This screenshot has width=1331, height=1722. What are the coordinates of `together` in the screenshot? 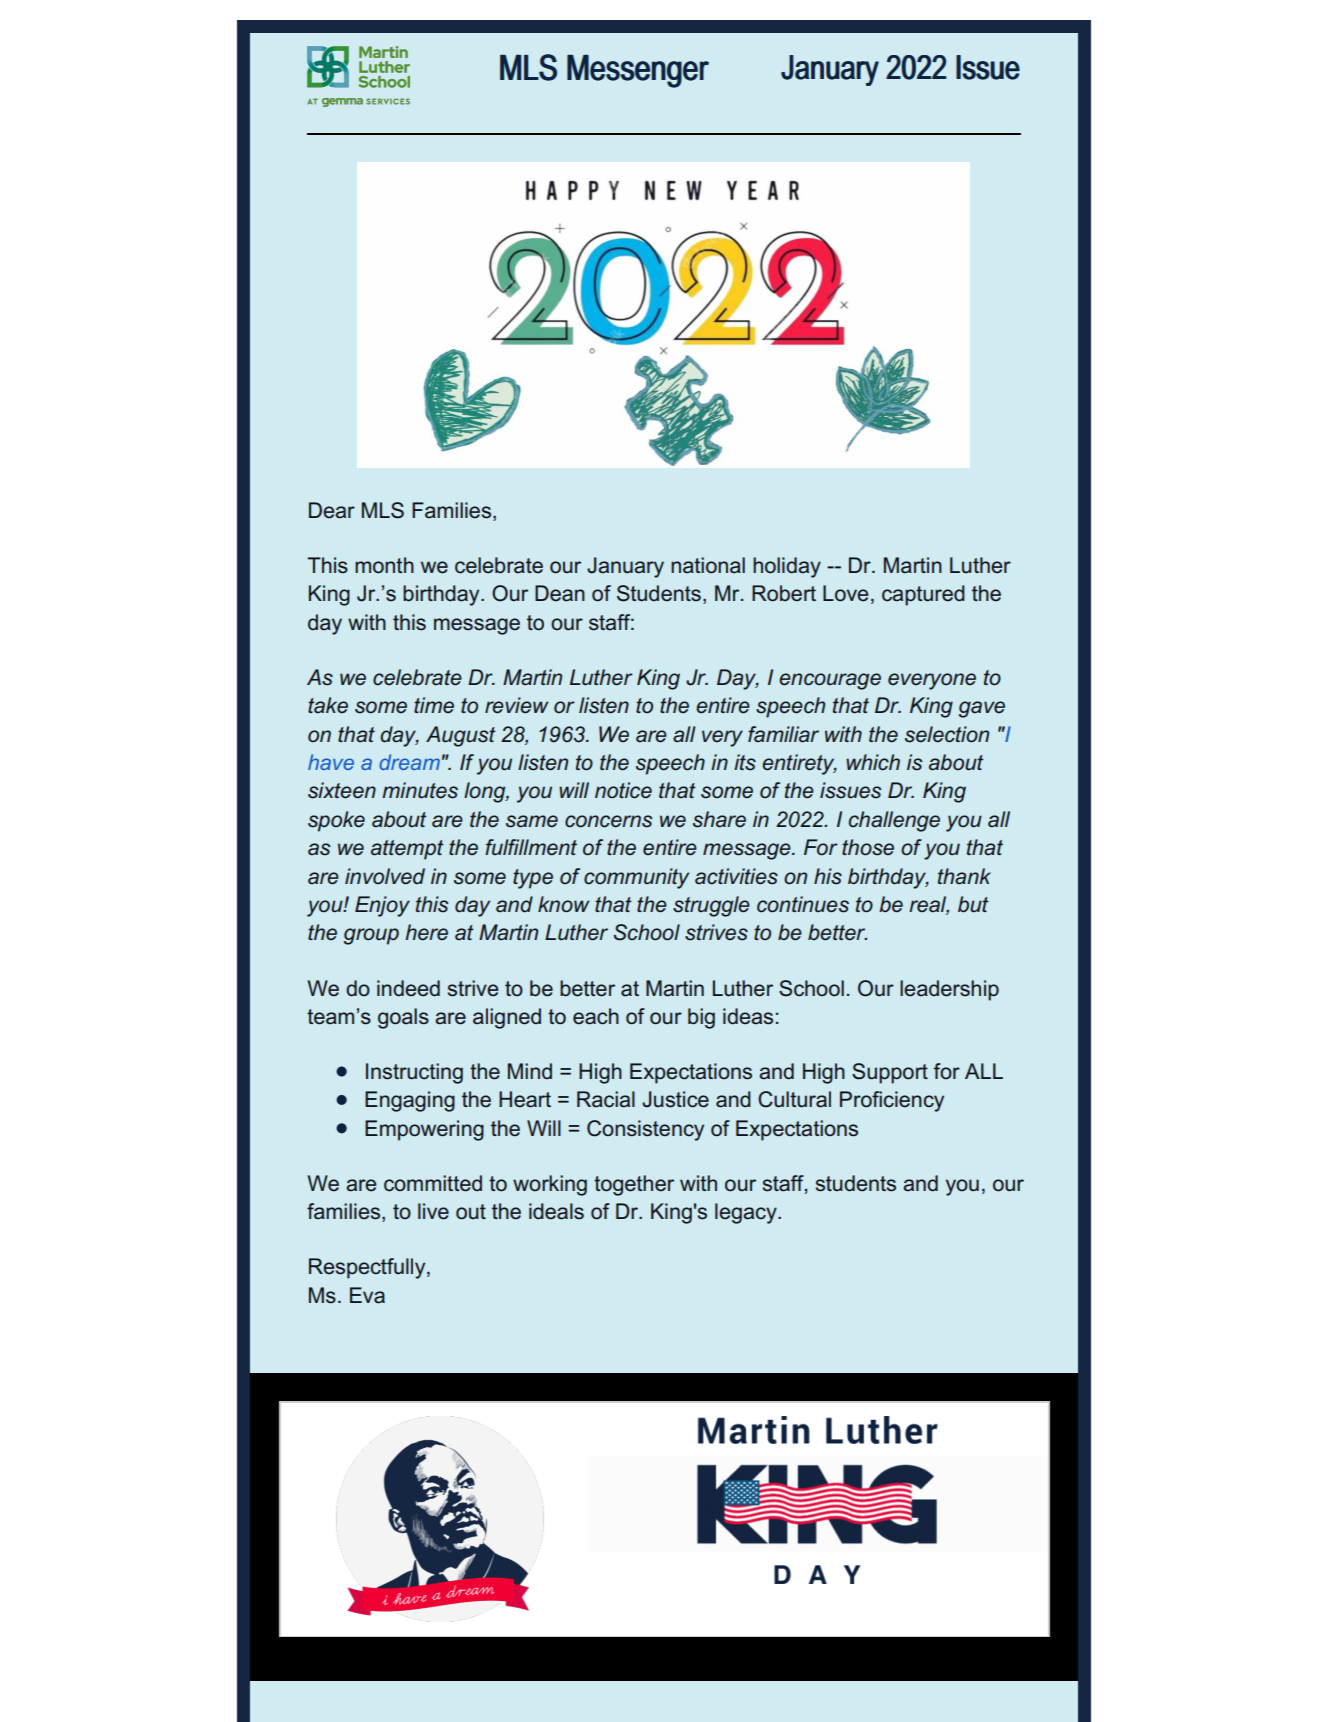 It's located at (634, 1185).
